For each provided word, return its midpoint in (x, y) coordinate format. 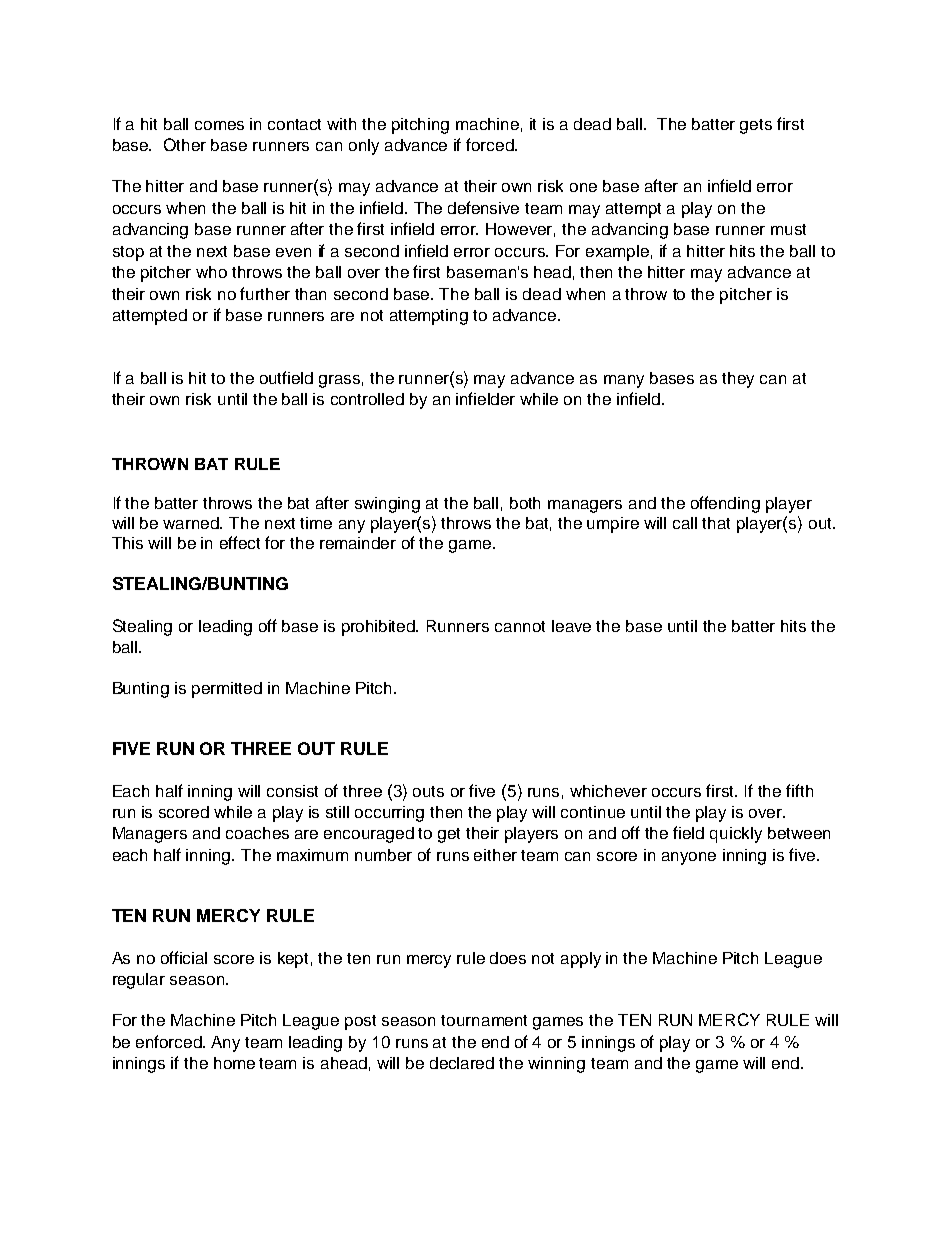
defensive (483, 207)
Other (185, 144)
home (234, 1063)
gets (756, 126)
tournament (484, 1020)
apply (581, 960)
